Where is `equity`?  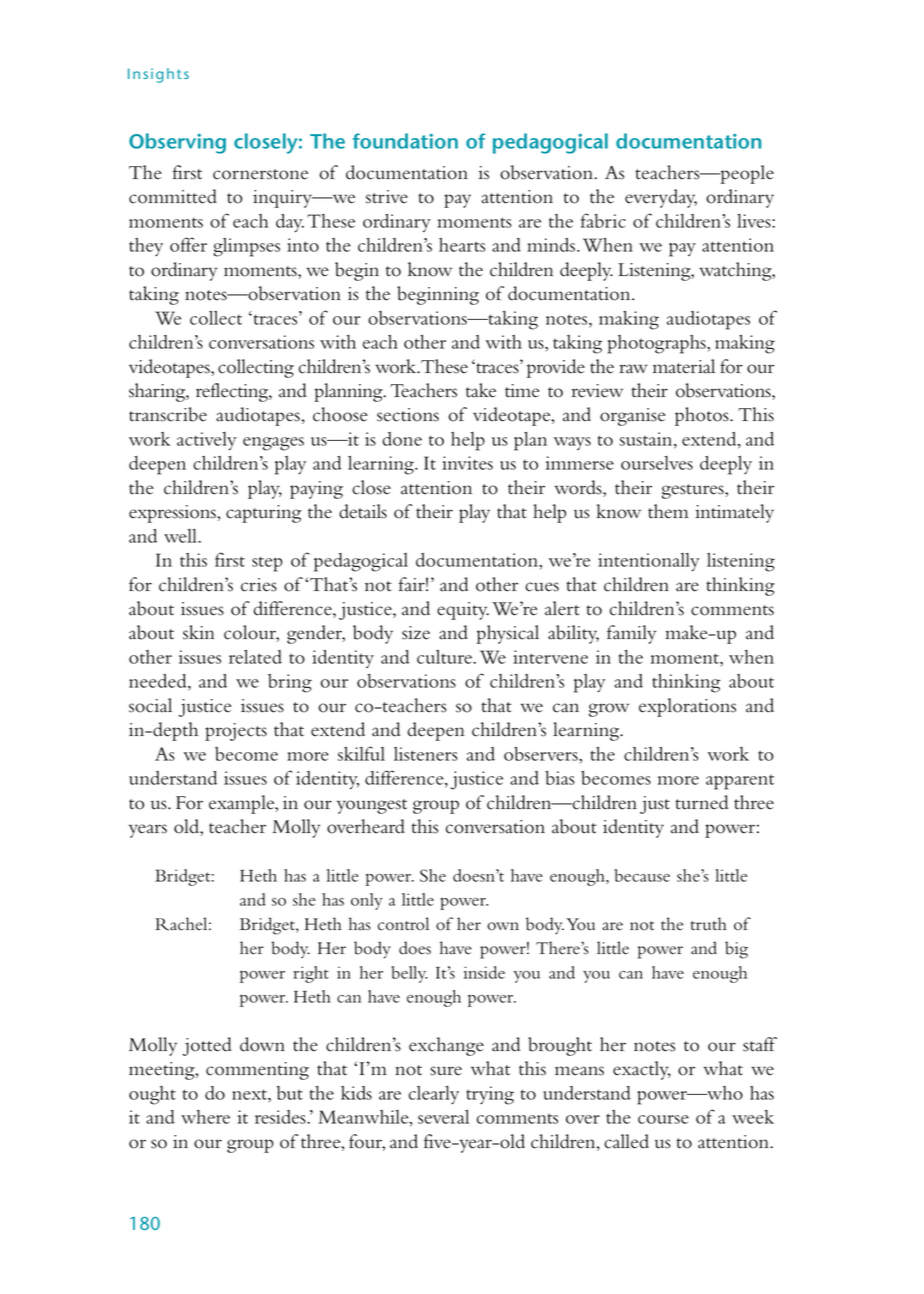
equity is located at coordinates (463, 611).
